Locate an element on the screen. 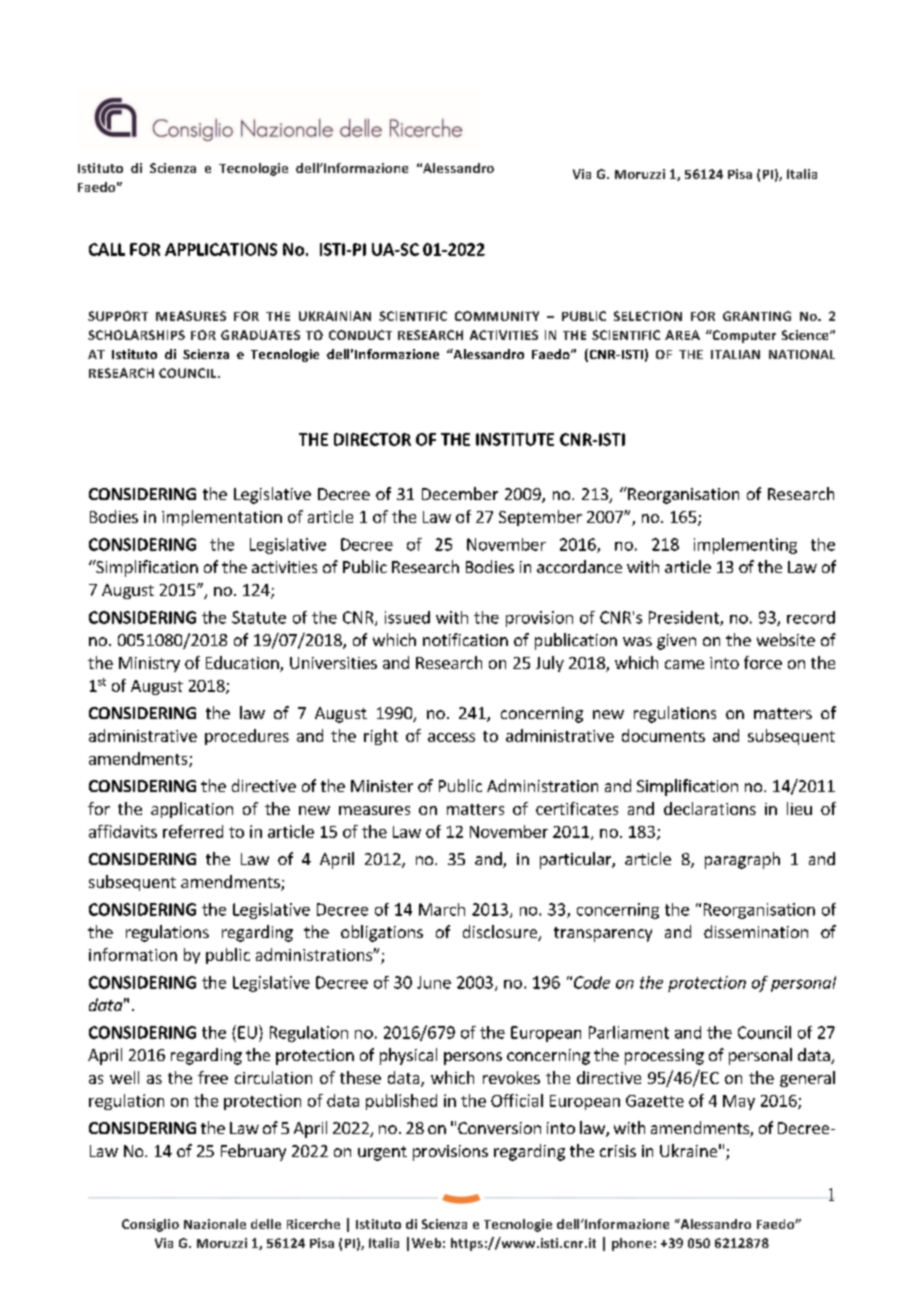 This screenshot has height=1307, width=924. December is located at coordinates (460, 493).
